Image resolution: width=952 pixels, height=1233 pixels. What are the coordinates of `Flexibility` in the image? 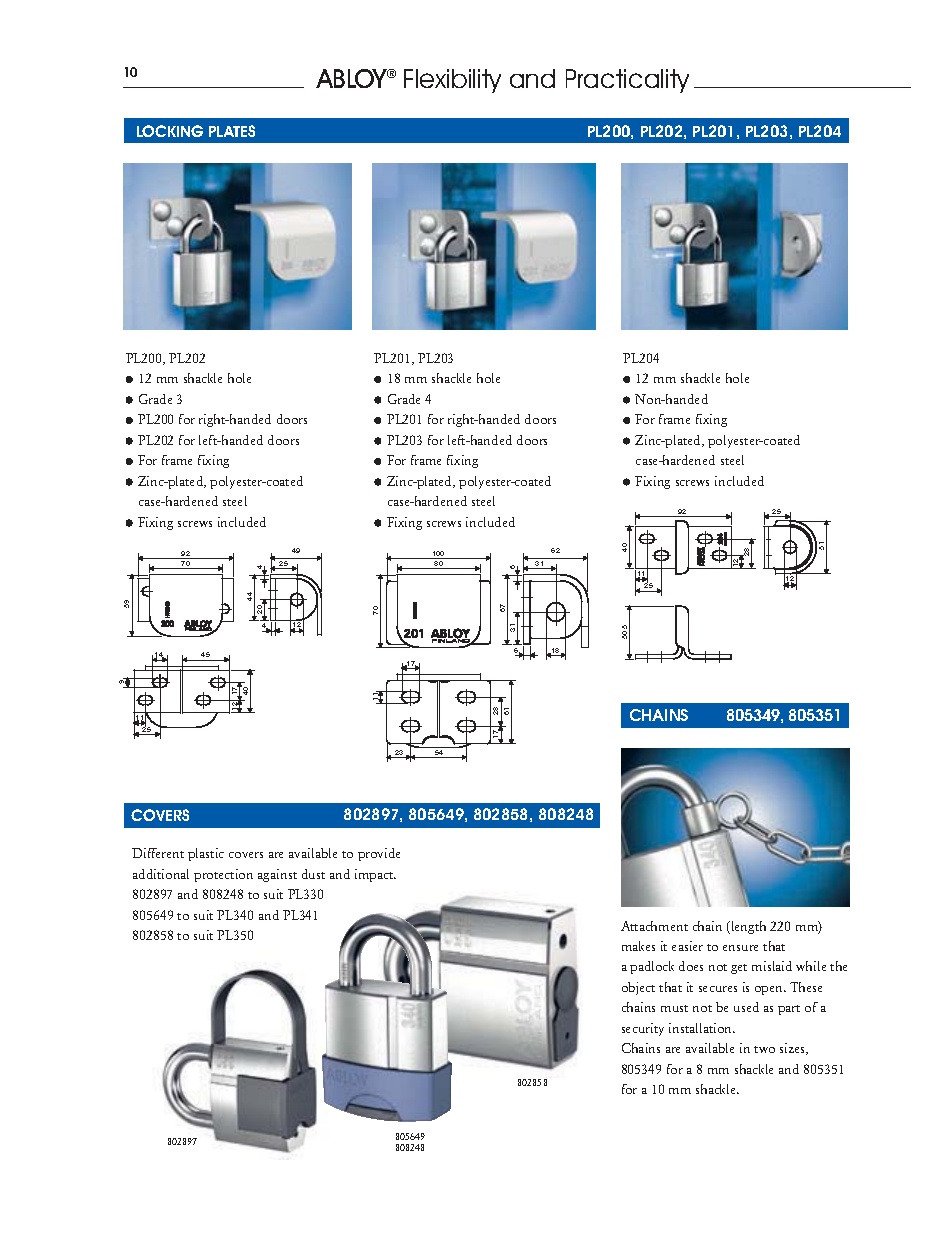 It's located at (452, 81).
